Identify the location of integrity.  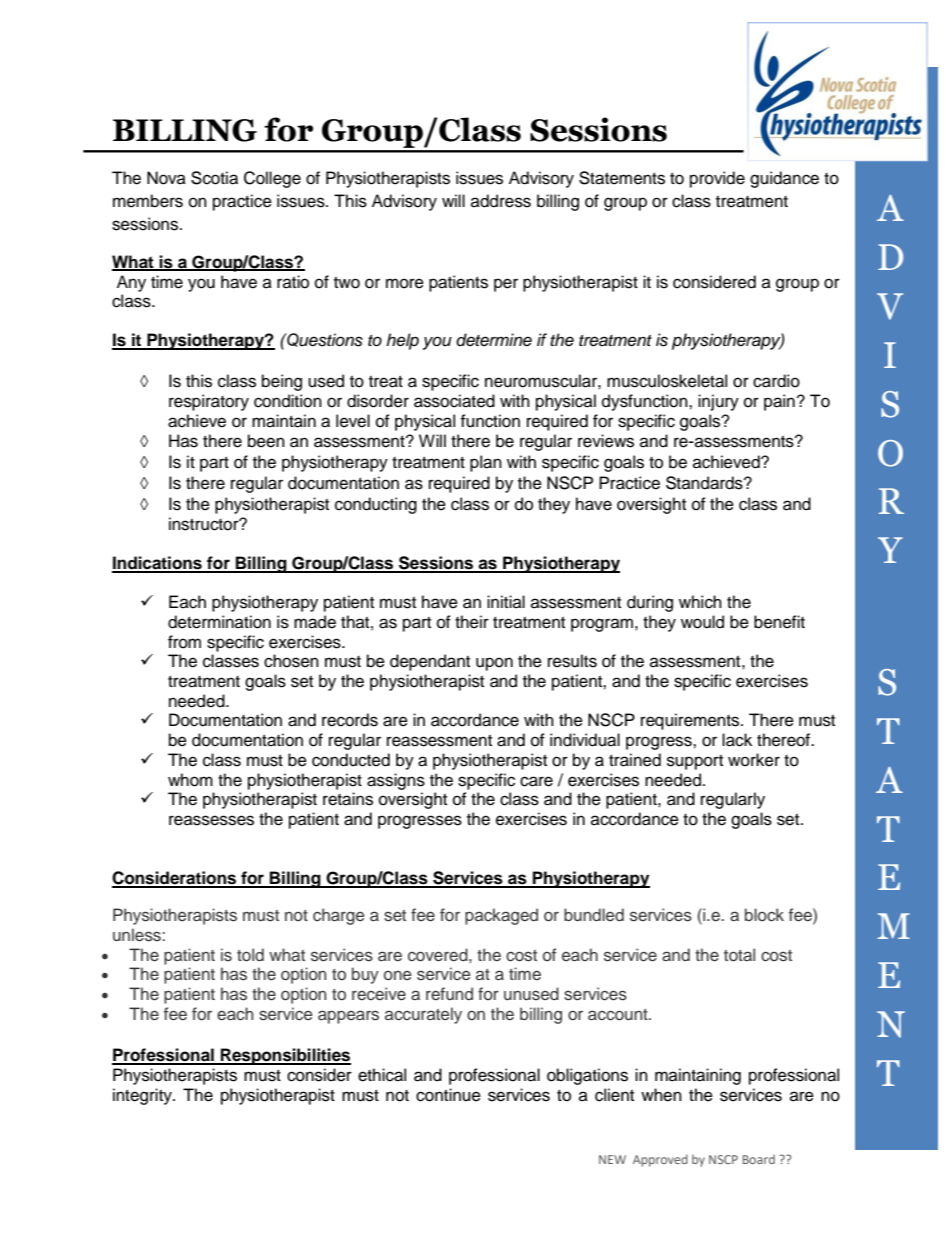
(143, 1096).
